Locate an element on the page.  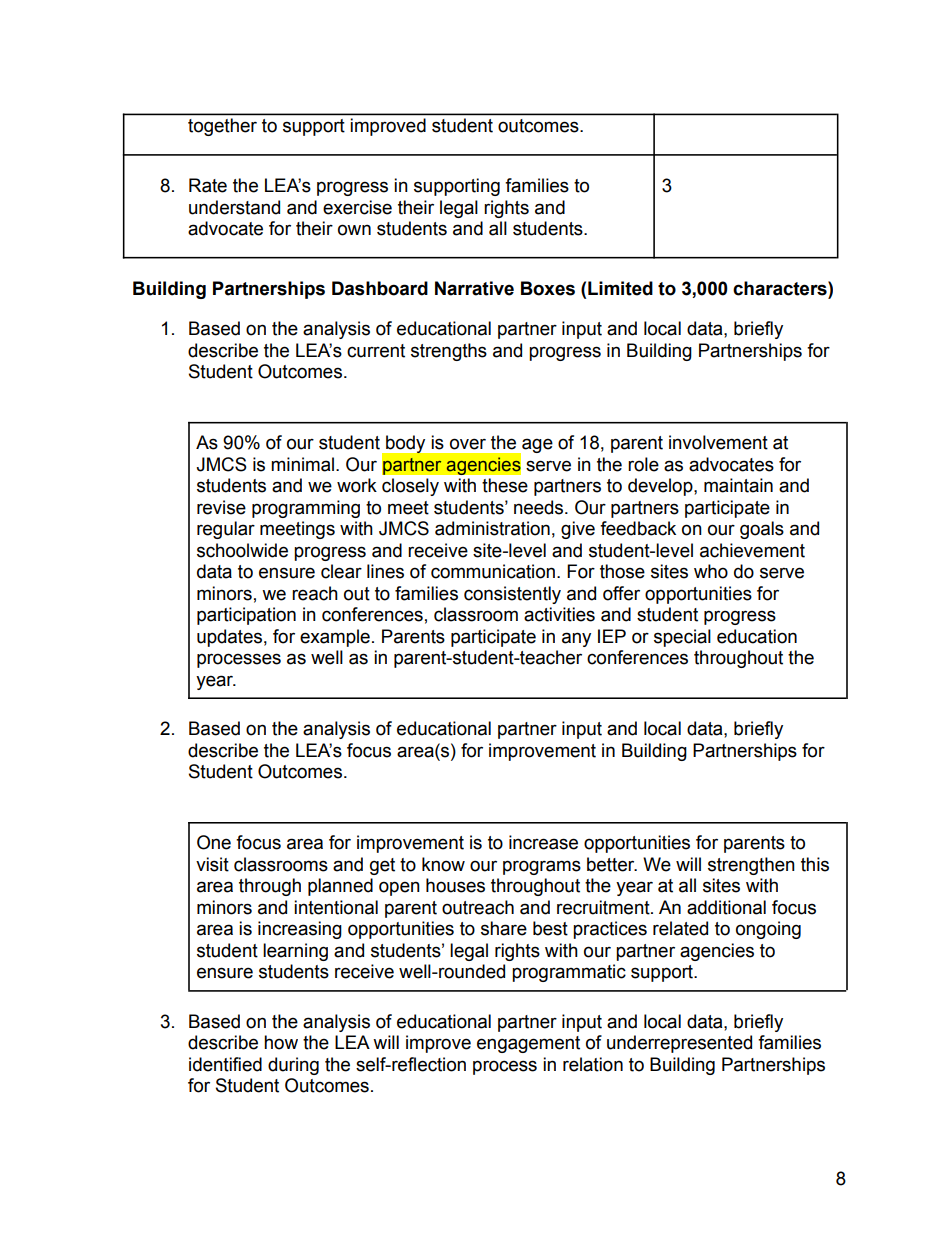
consistently is located at coordinates (512, 595).
